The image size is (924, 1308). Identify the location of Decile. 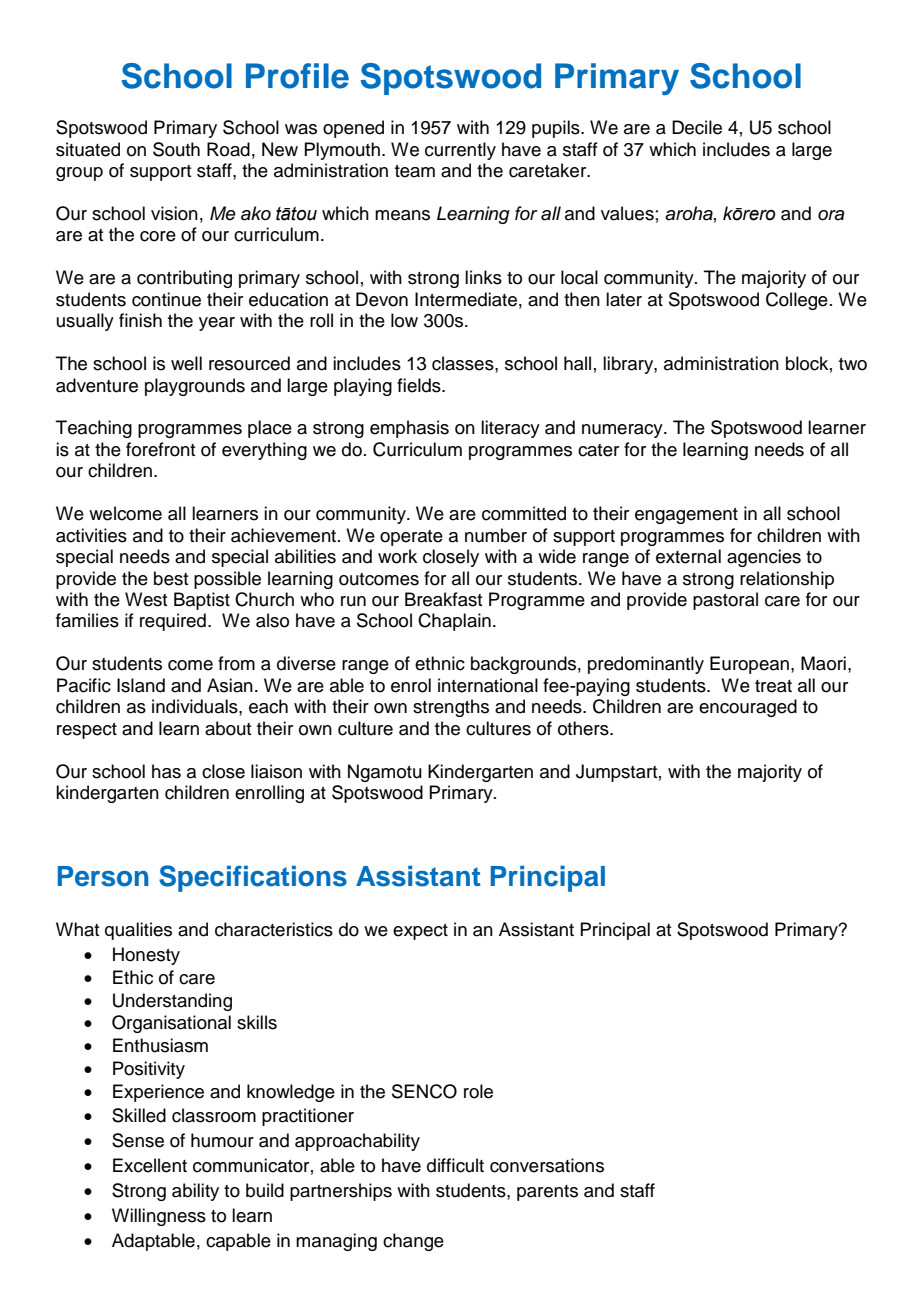
(697, 127).
